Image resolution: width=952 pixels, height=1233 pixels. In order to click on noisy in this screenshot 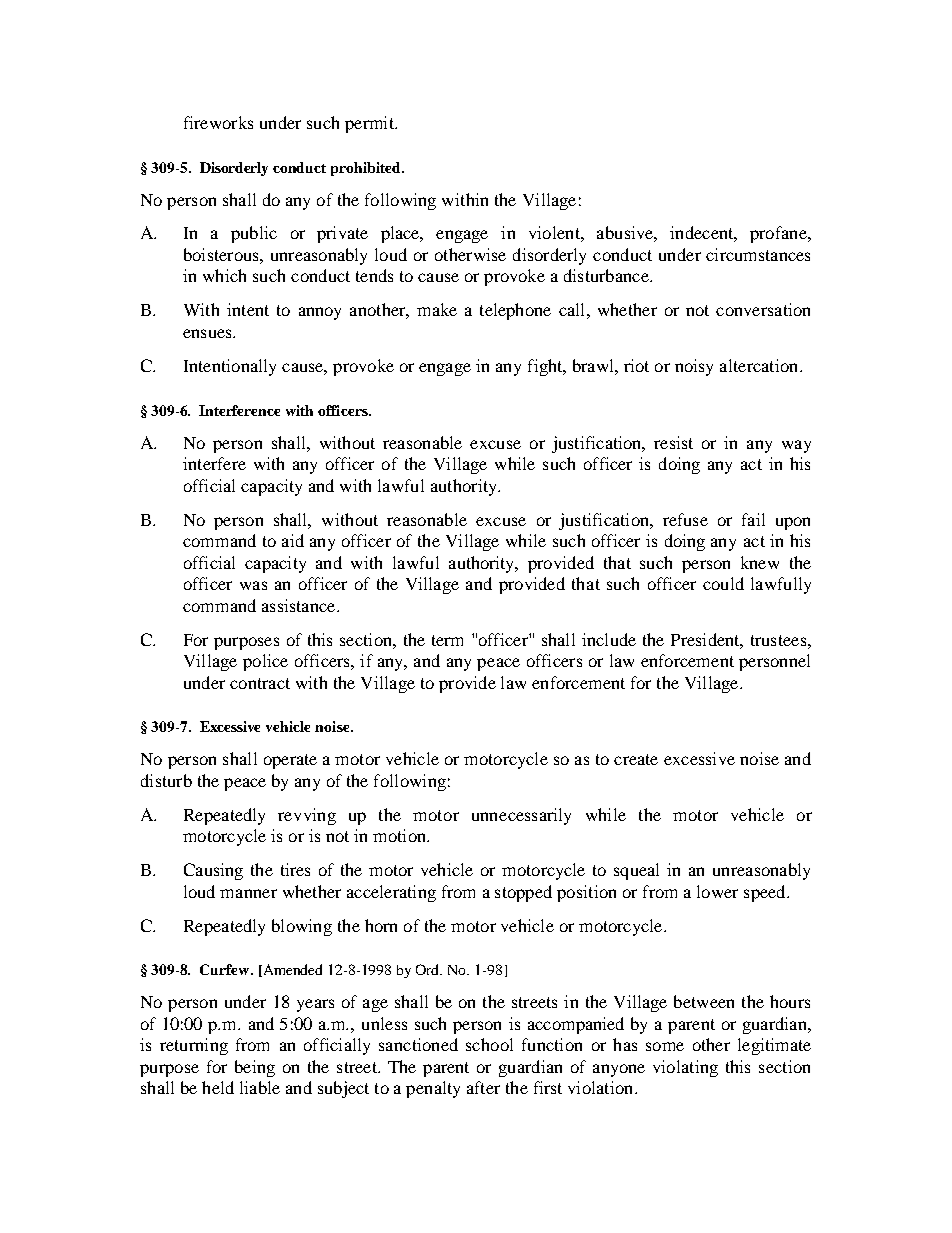, I will do `click(694, 367)`.
